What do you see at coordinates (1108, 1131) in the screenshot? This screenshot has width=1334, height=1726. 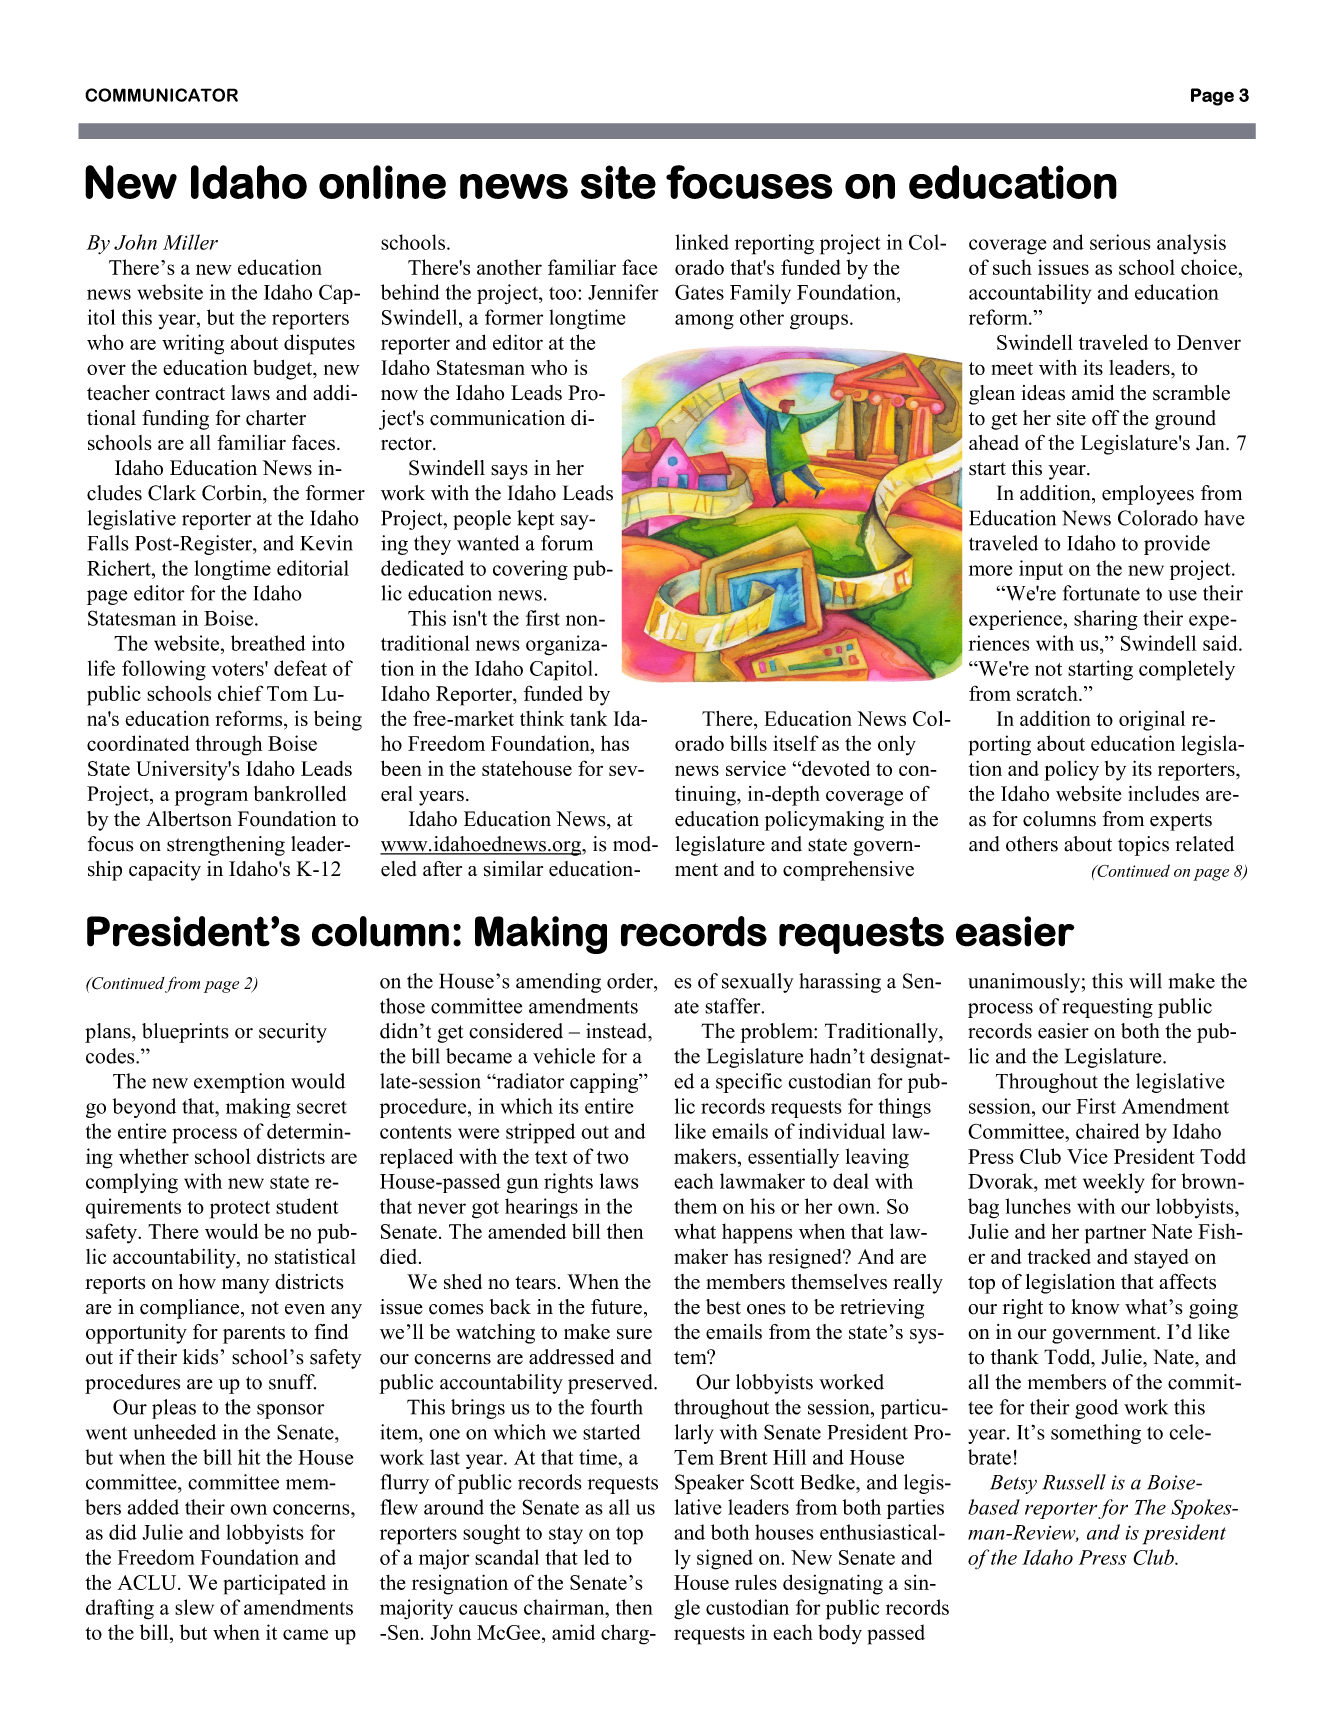 I see `chaired` at bounding box center [1108, 1131].
